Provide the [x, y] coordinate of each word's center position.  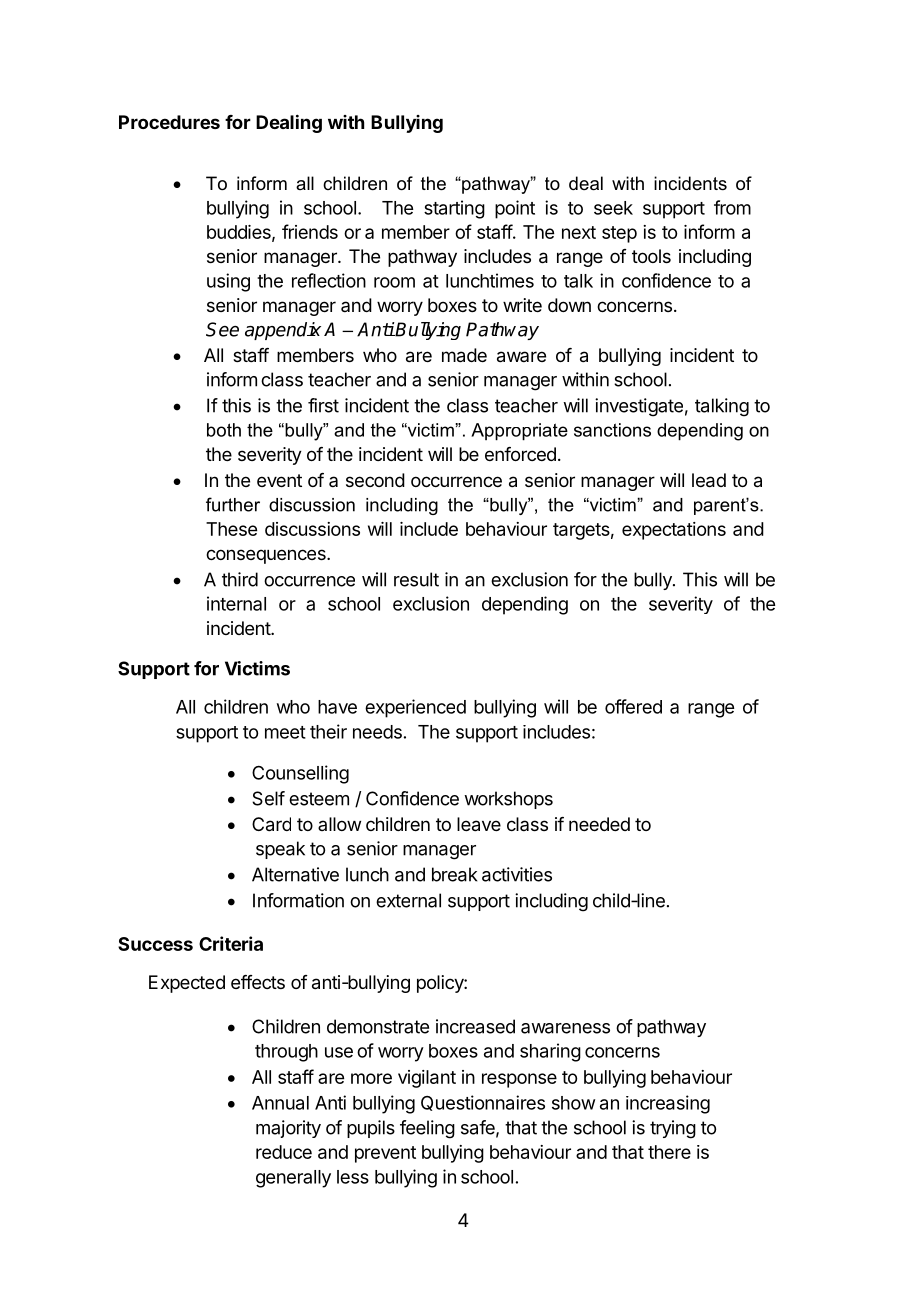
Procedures [169, 122]
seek [613, 208]
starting [454, 209]
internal [236, 603]
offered [633, 706]
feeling [427, 1129]
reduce [284, 1152]
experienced [415, 708]
